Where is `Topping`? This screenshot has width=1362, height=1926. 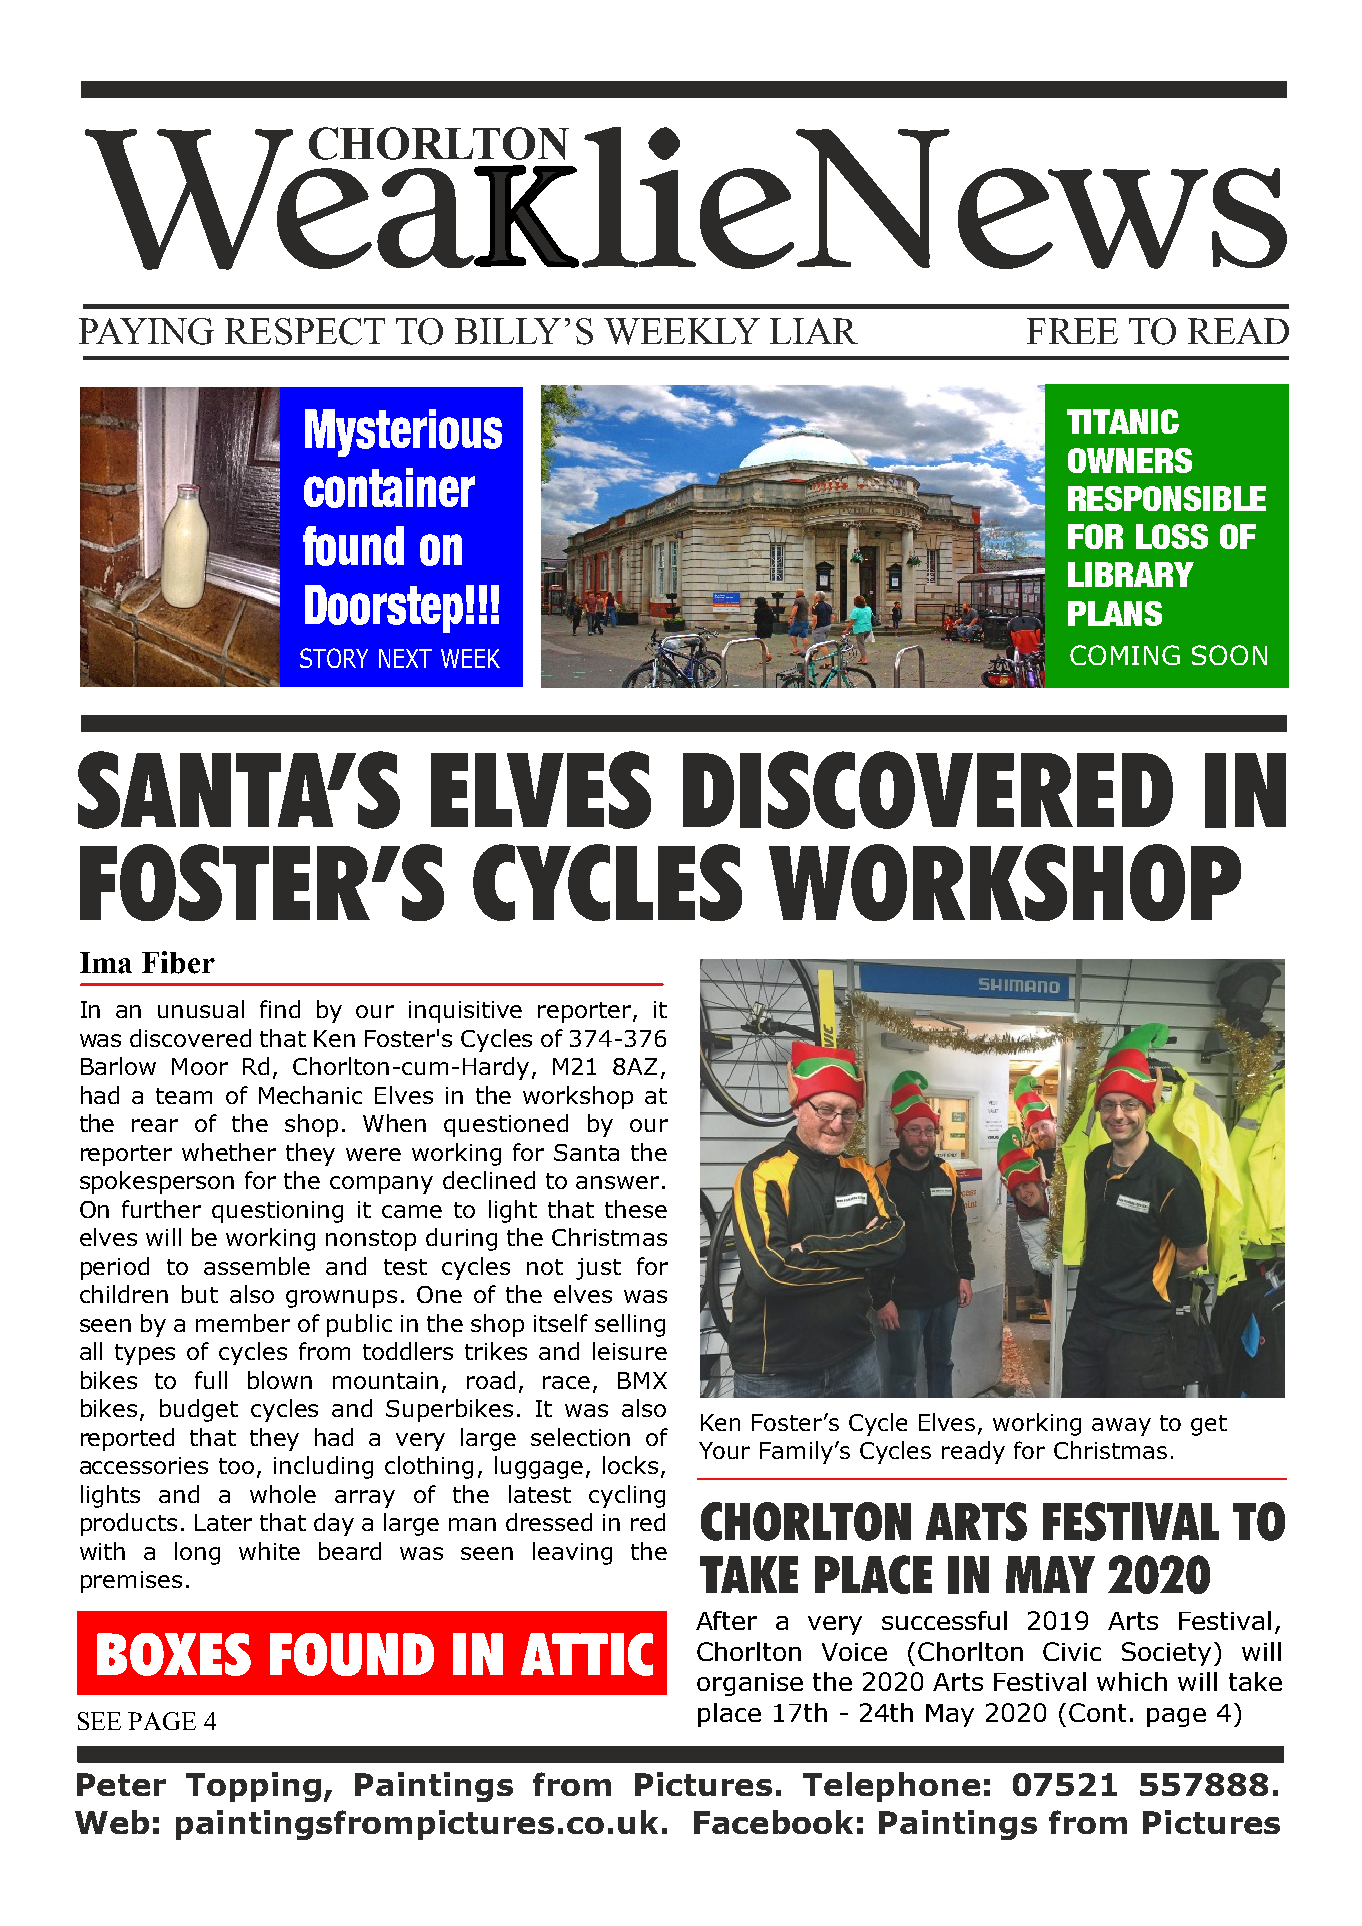
Topping is located at coordinates (253, 1787).
